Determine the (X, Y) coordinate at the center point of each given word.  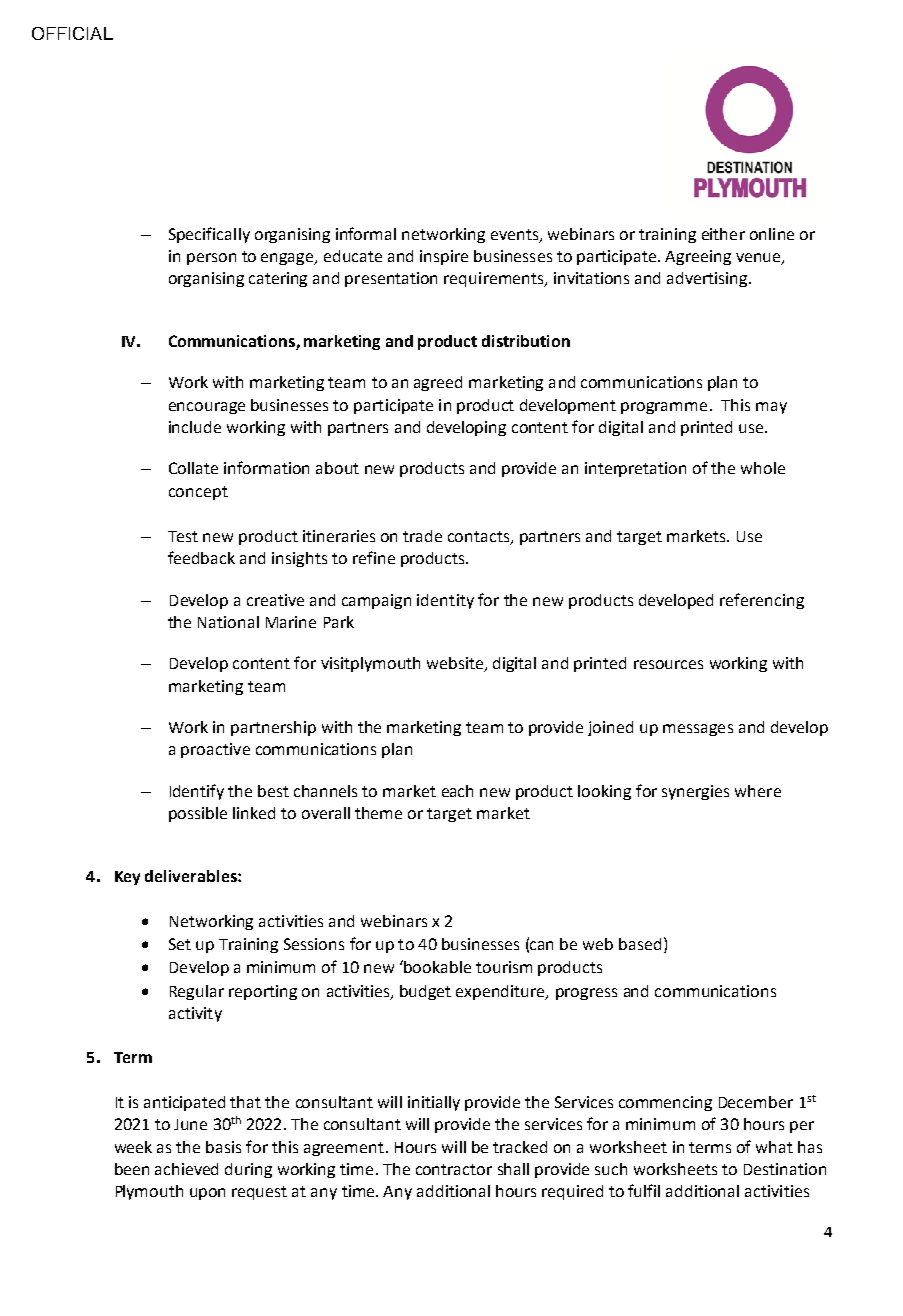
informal (366, 233)
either (723, 234)
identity (445, 601)
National (228, 622)
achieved (186, 1169)
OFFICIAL (72, 33)
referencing (762, 601)
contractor (454, 1169)
